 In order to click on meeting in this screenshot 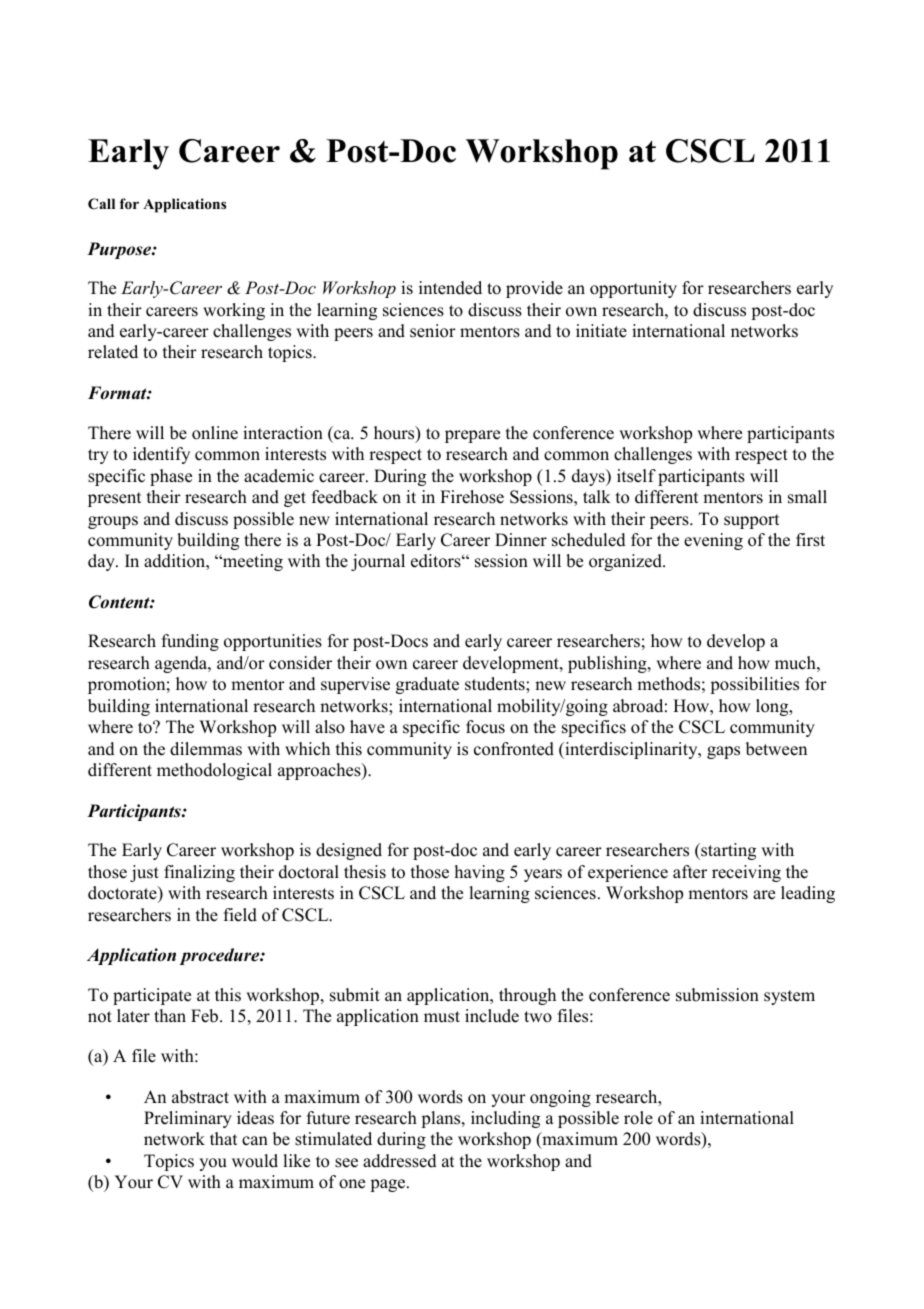, I will do `click(252, 562)`.
